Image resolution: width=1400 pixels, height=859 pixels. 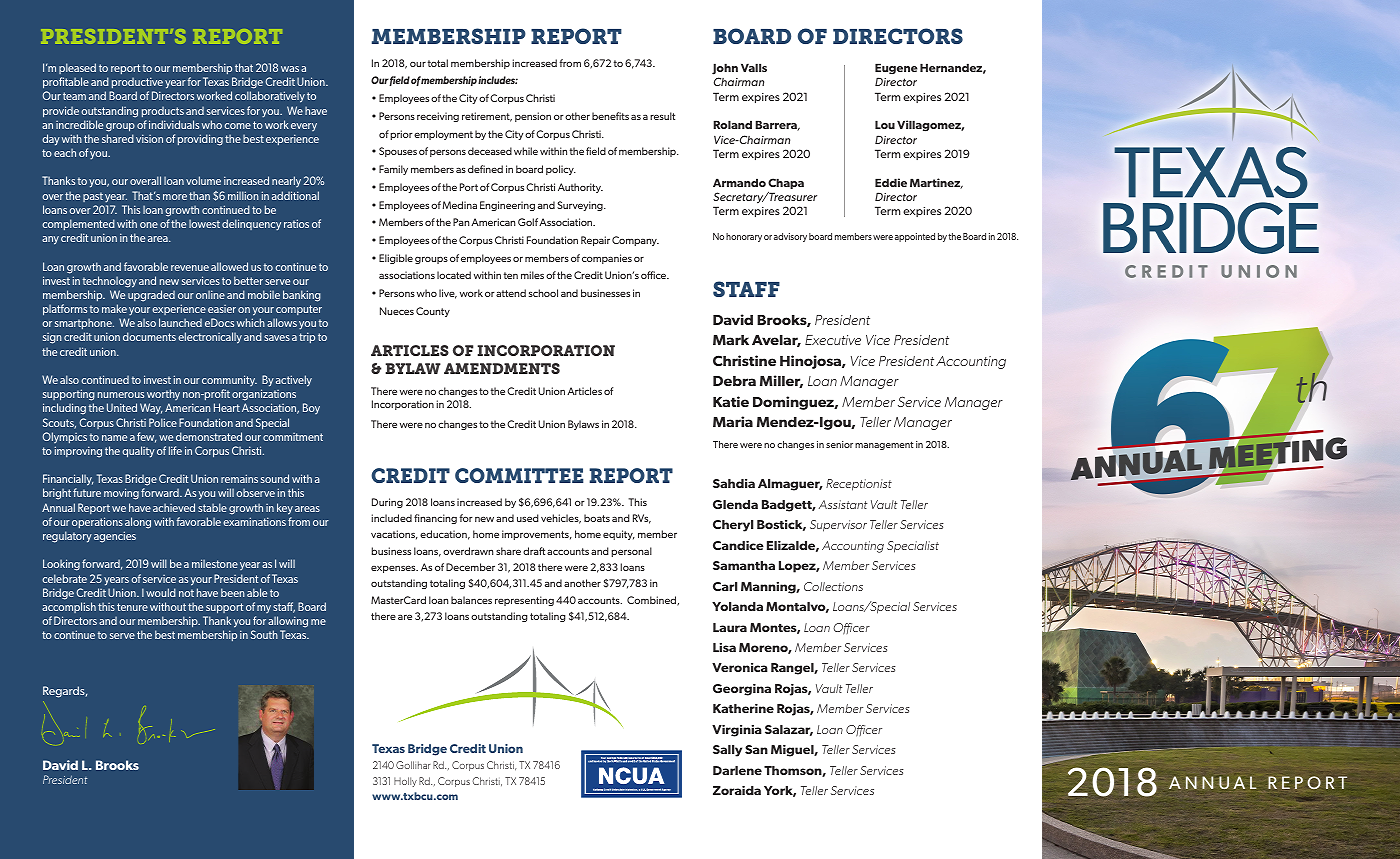 I want to click on productive, so click(x=137, y=82).
